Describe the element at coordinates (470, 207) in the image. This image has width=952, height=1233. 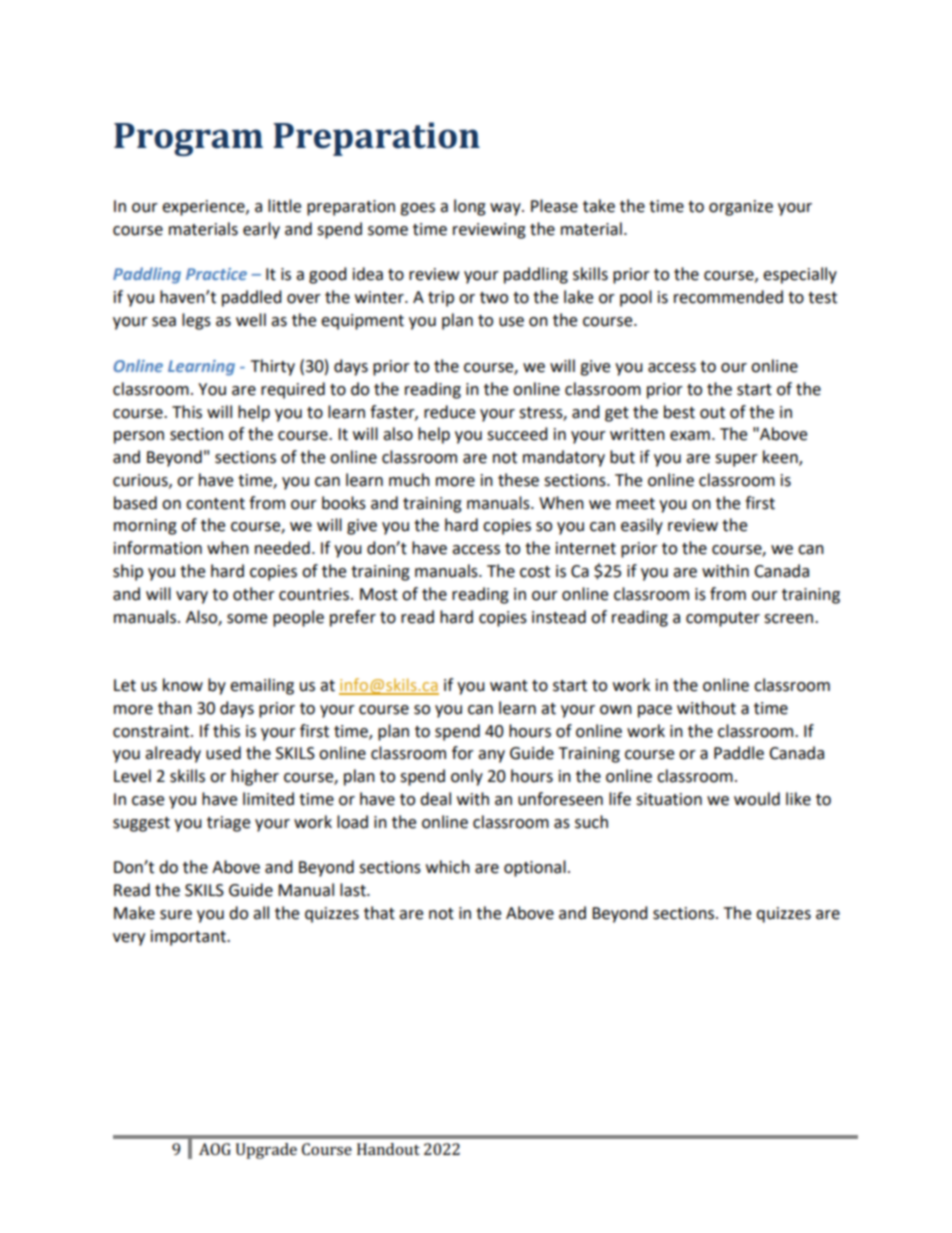
I see `long` at that location.
